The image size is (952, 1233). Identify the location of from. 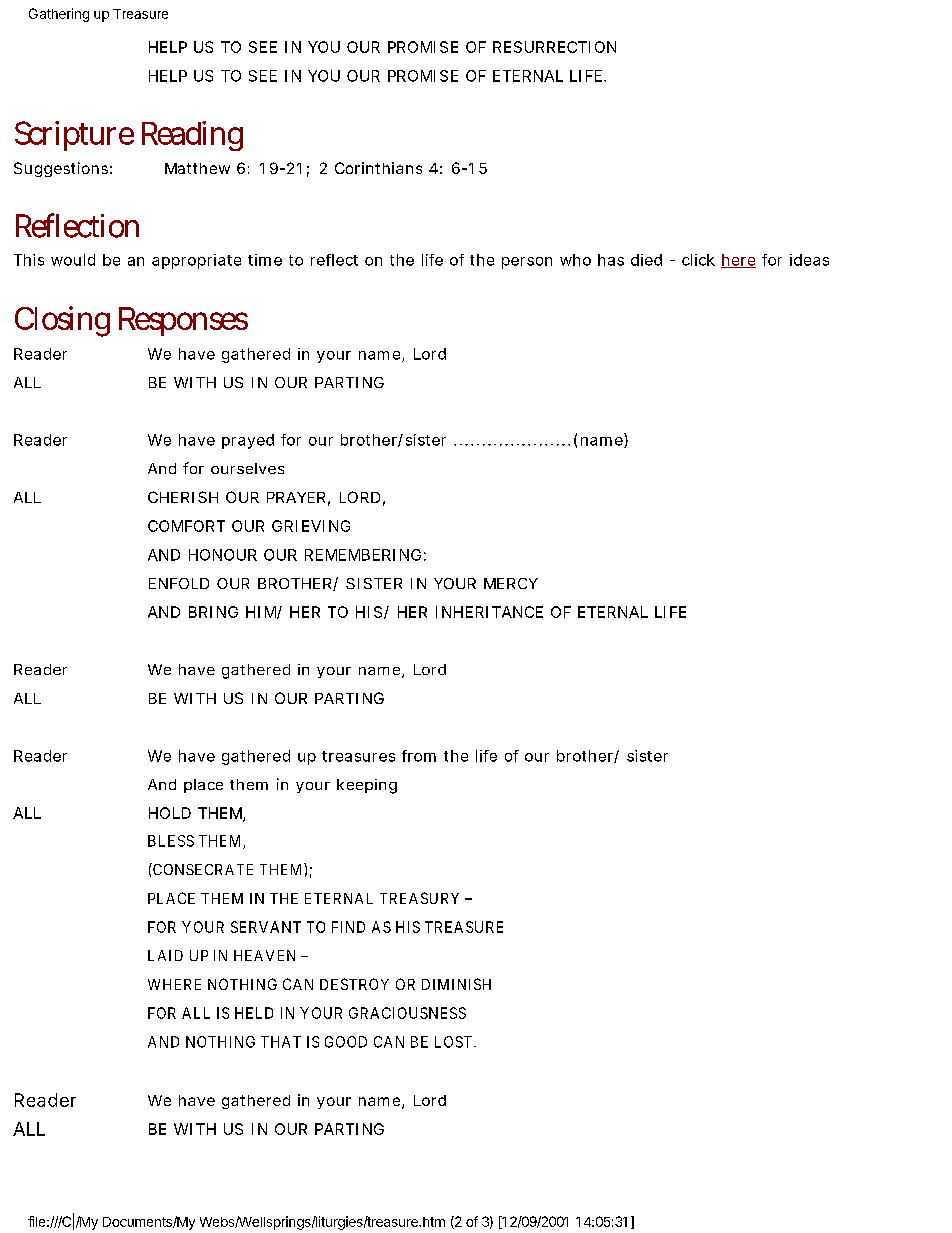
(419, 756).
